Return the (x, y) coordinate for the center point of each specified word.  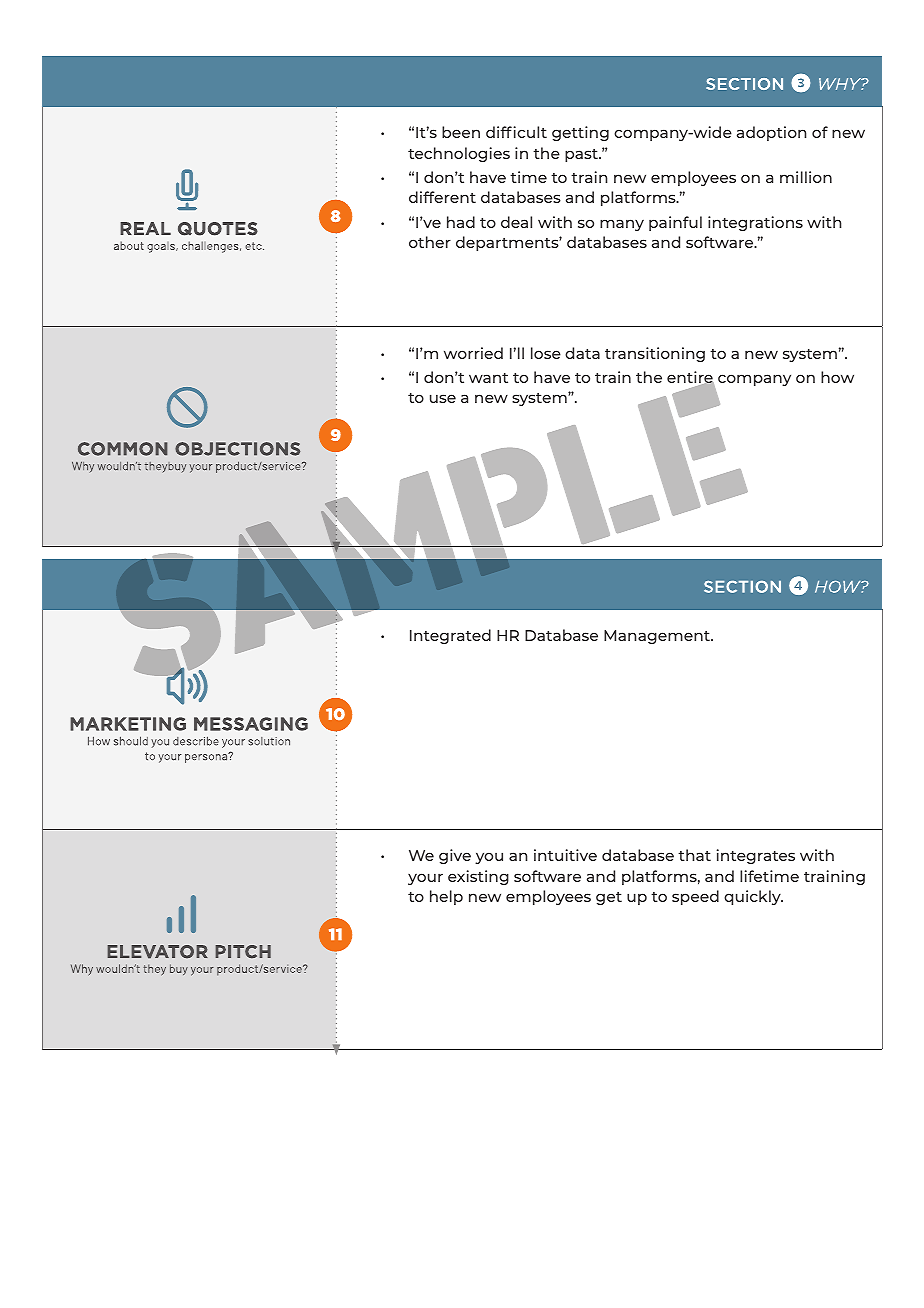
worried (473, 353)
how (837, 377)
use (443, 398)
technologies (459, 154)
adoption (771, 133)
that (694, 855)
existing (478, 877)
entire (690, 378)
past (582, 155)
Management (658, 637)
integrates (756, 856)
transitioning (655, 354)
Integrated (450, 636)
